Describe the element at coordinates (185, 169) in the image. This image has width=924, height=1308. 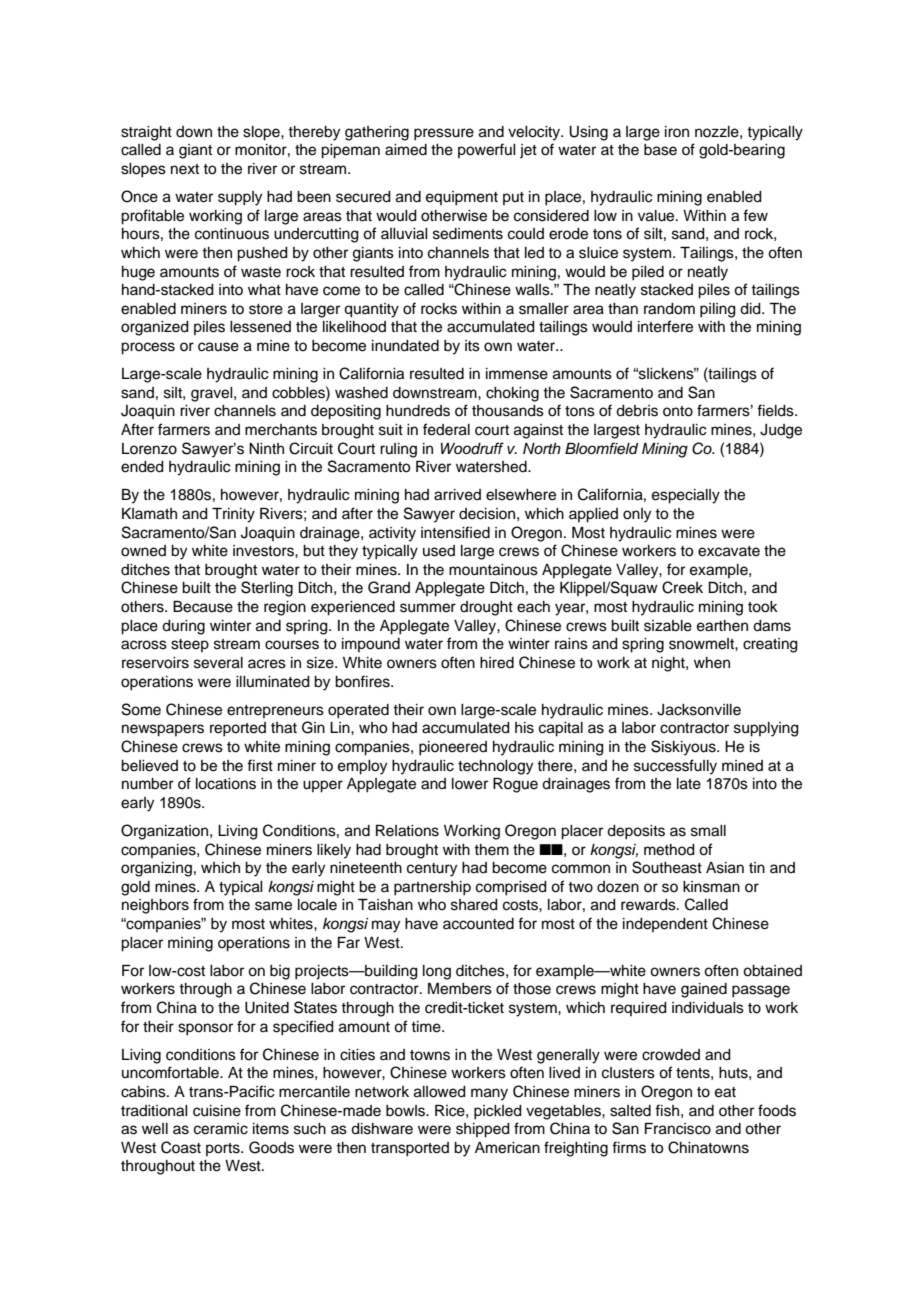
I see `next` at that location.
